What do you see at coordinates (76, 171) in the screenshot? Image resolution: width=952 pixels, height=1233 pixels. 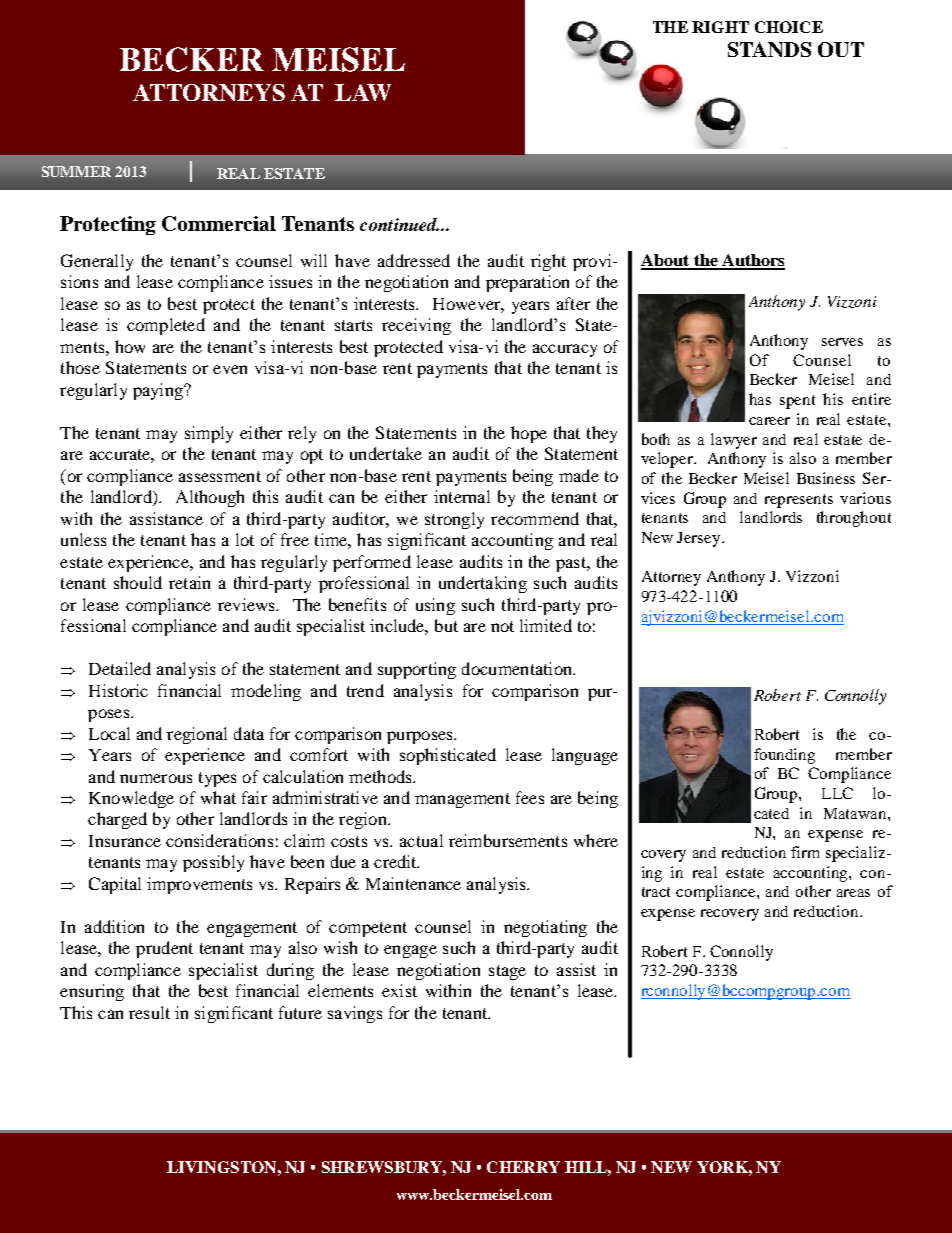 I see `SUMMER` at bounding box center [76, 171].
